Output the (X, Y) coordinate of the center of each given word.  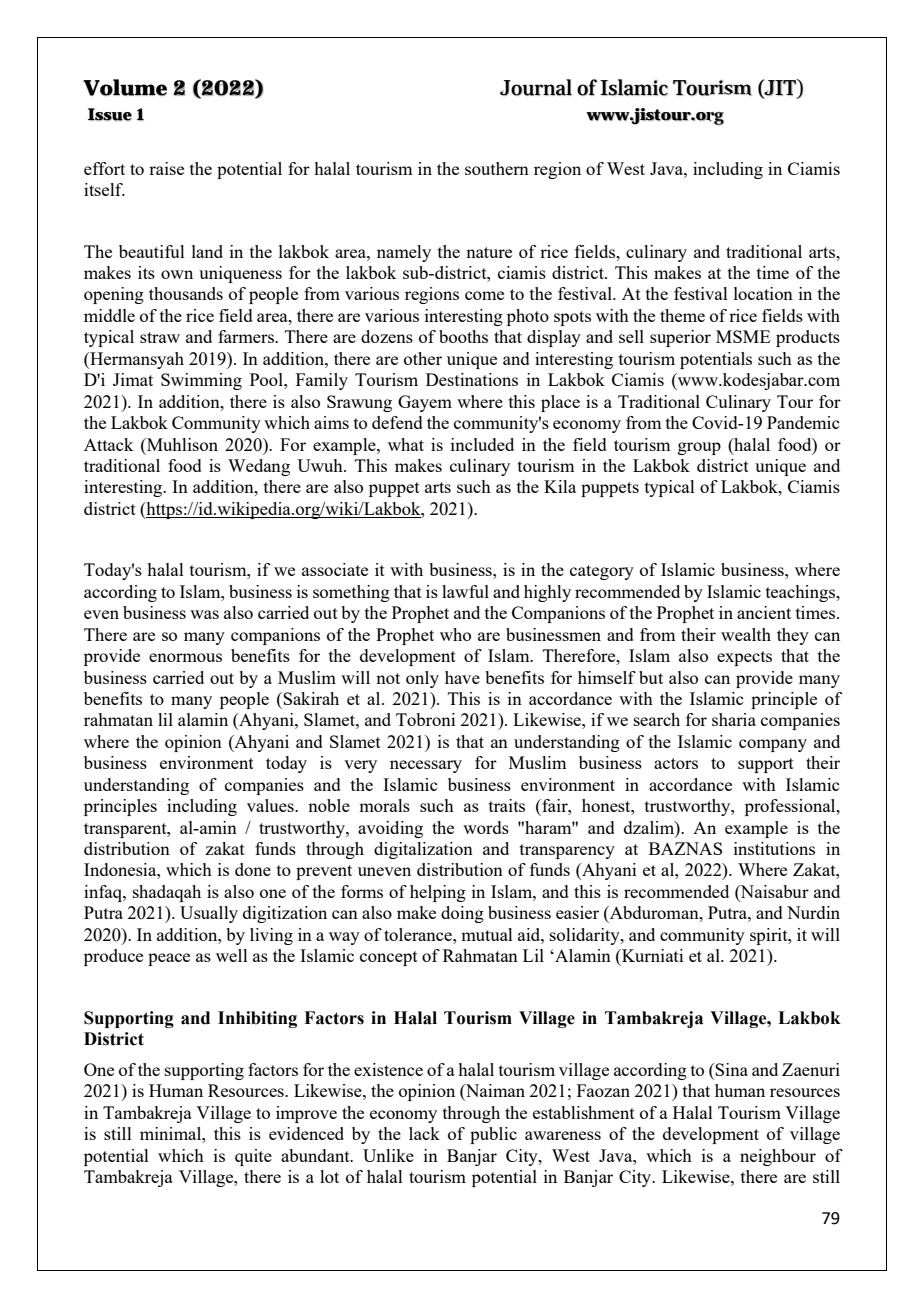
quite (253, 1157)
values (271, 805)
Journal (536, 87)
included (482, 444)
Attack (108, 444)
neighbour (778, 1157)
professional (791, 807)
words (486, 827)
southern (497, 168)
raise (166, 168)
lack (424, 1133)
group (699, 448)
